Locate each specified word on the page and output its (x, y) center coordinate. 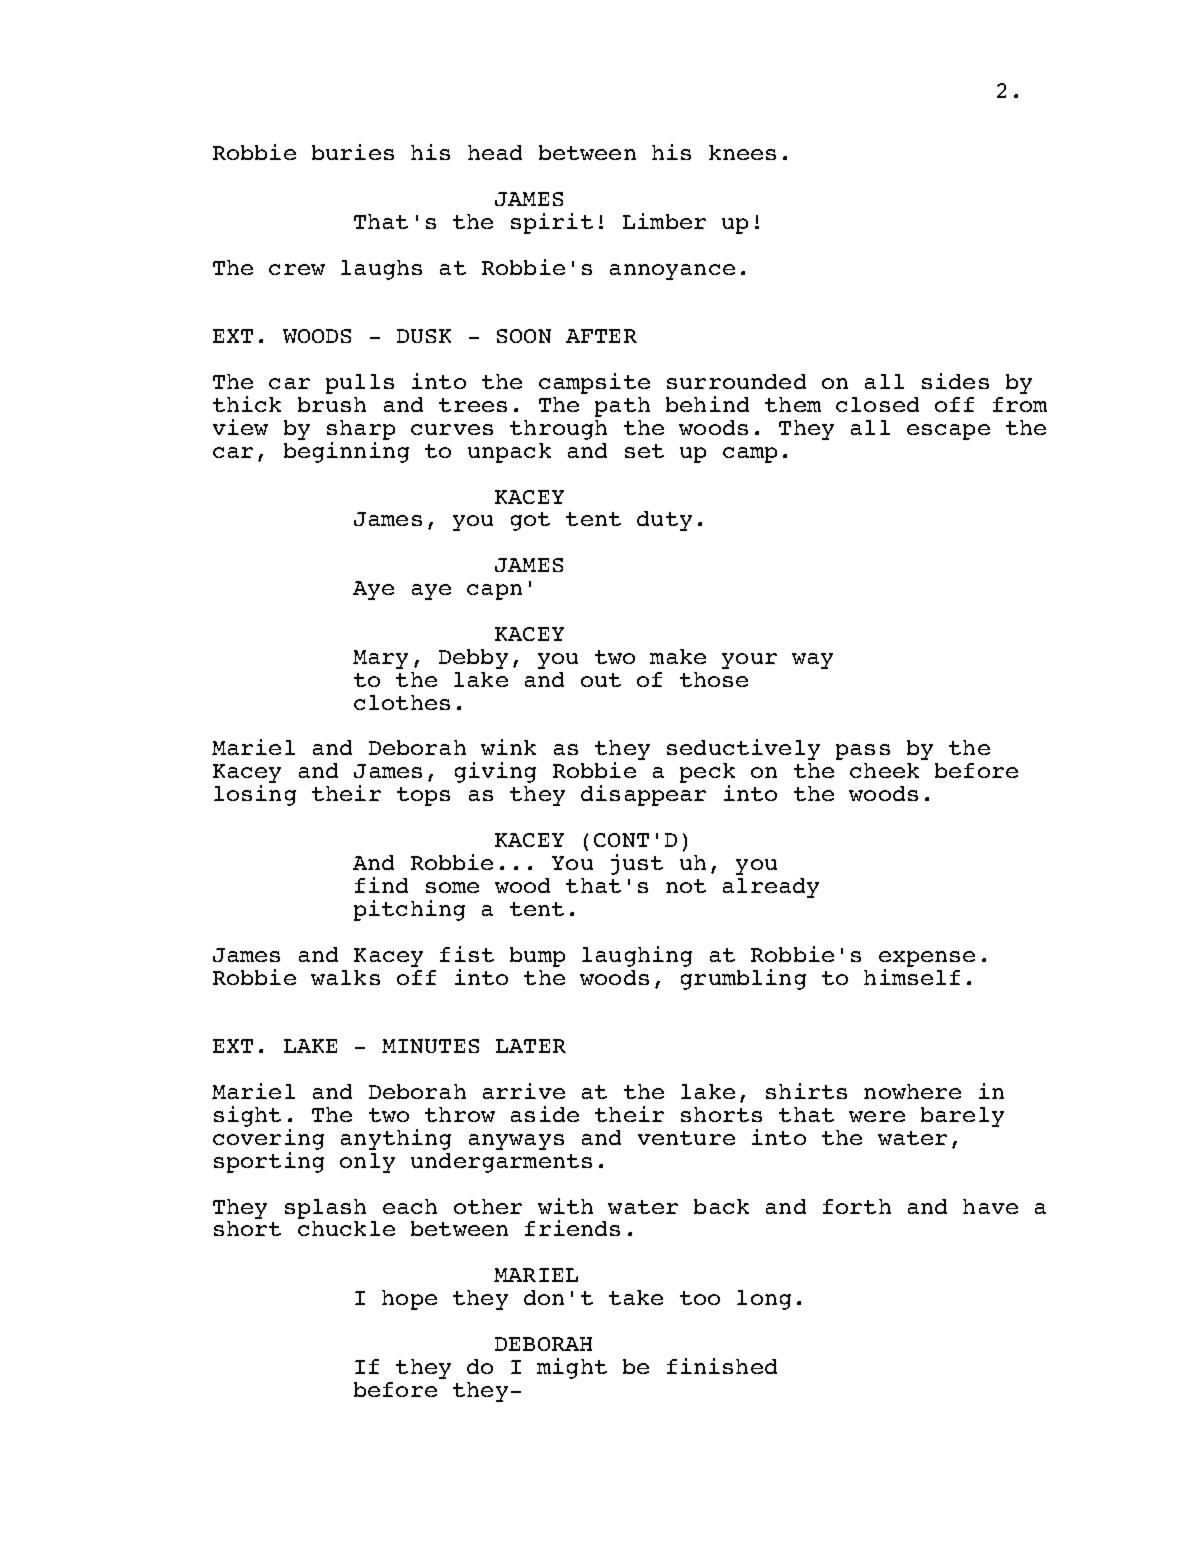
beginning (346, 451)
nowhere (912, 1091)
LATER (531, 1046)
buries (353, 152)
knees (742, 152)
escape (948, 432)
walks (345, 977)
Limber (664, 221)
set (644, 451)
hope (409, 1300)
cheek (884, 770)
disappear (643, 795)
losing (255, 795)
